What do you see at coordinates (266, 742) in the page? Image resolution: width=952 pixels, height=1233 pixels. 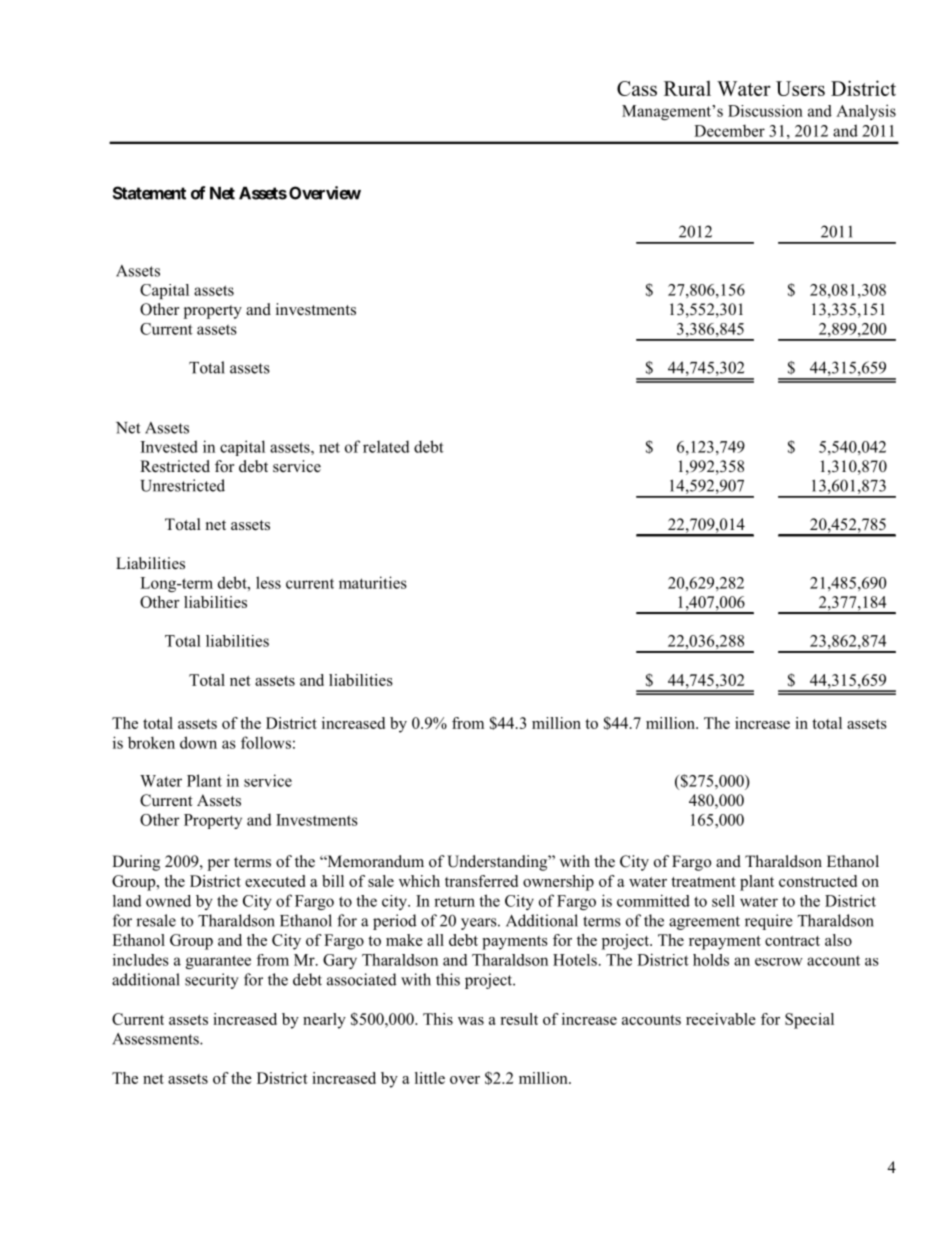 I see `follows` at bounding box center [266, 742].
